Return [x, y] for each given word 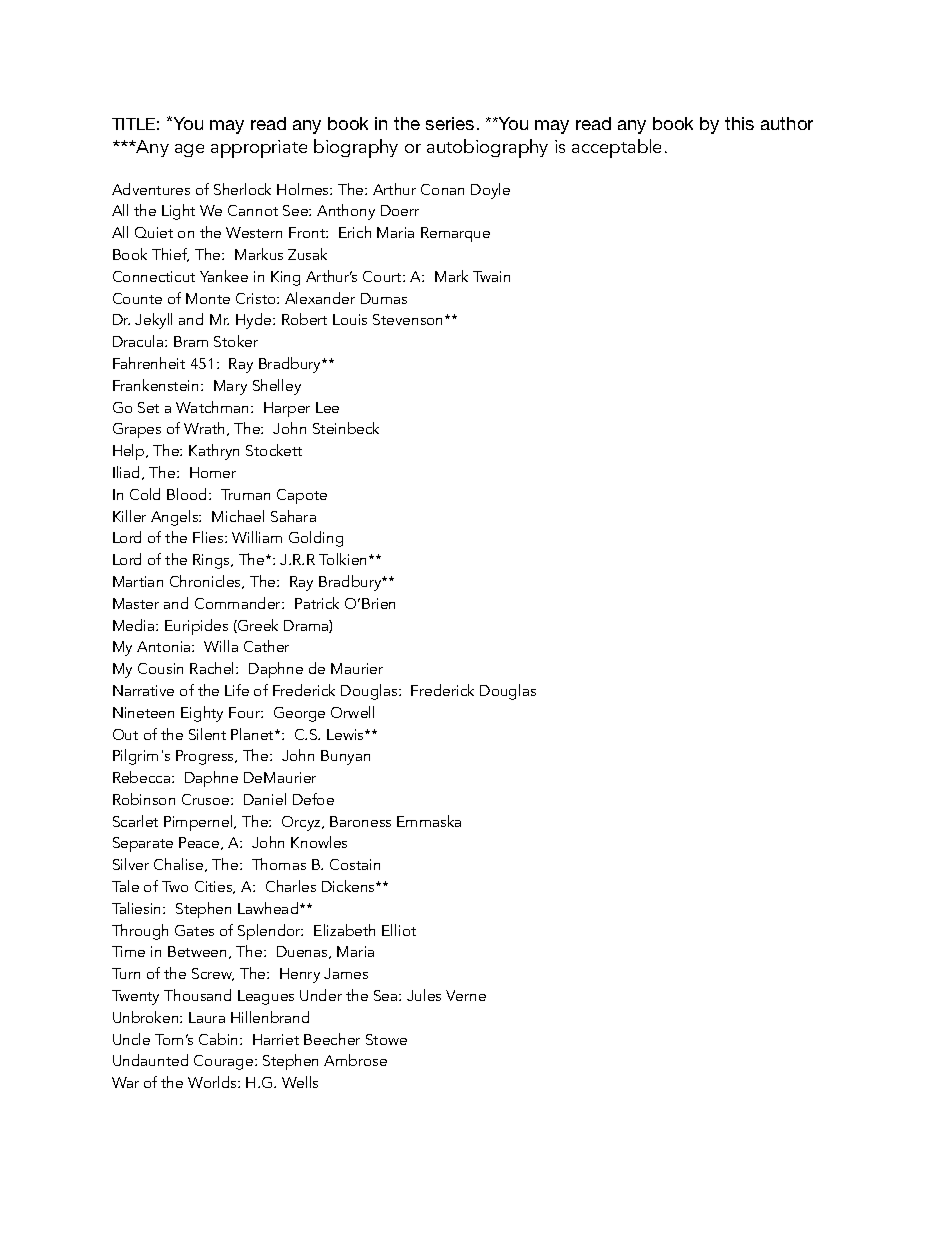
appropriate [259, 149]
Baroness [360, 821]
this [739, 123]
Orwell [352, 712]
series [450, 123]
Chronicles [207, 582]
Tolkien [344, 559]
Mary [230, 387]
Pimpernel [199, 823]
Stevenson [409, 319]
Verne [466, 995]
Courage [225, 1062]
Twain [491, 276]
